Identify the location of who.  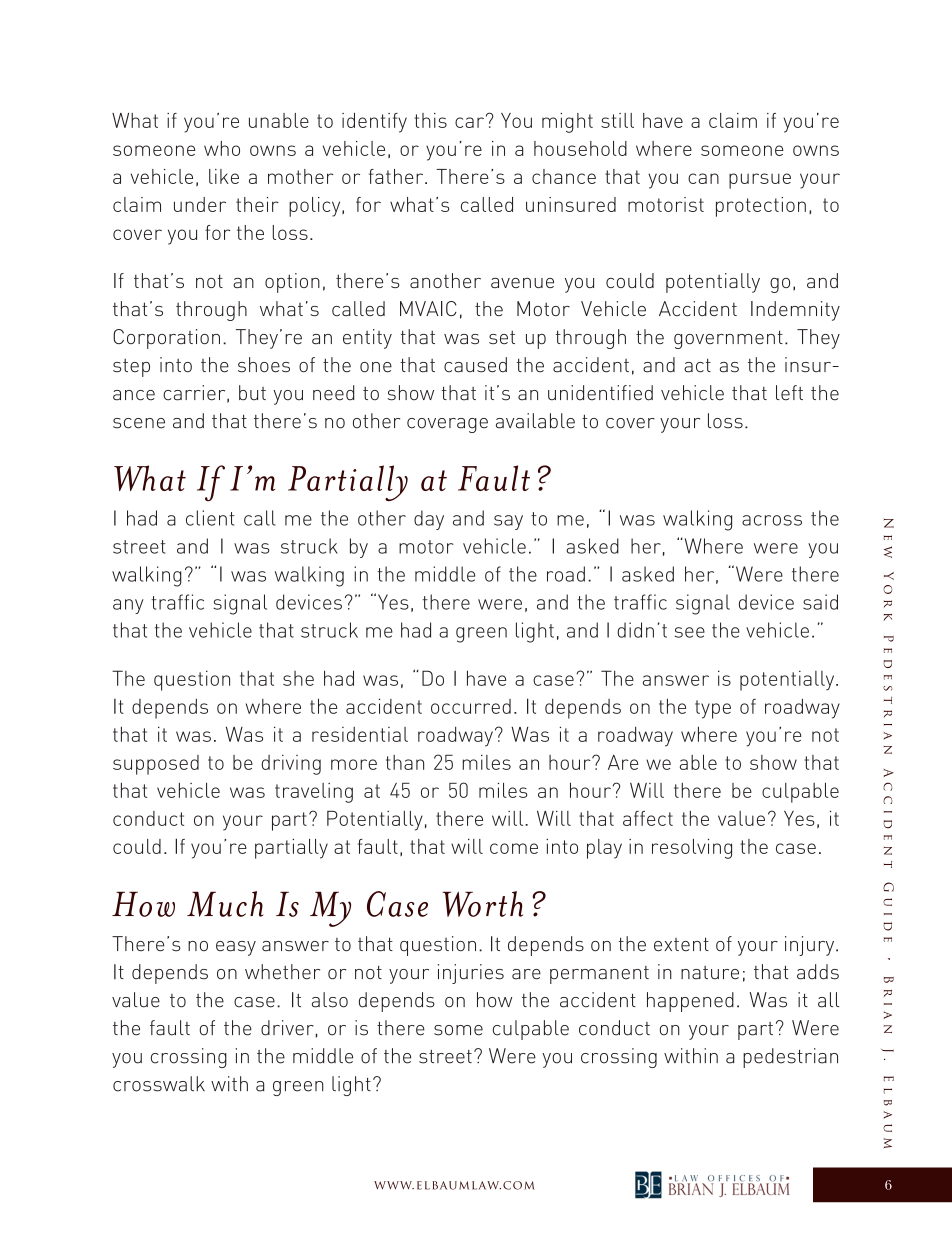
(222, 148).
